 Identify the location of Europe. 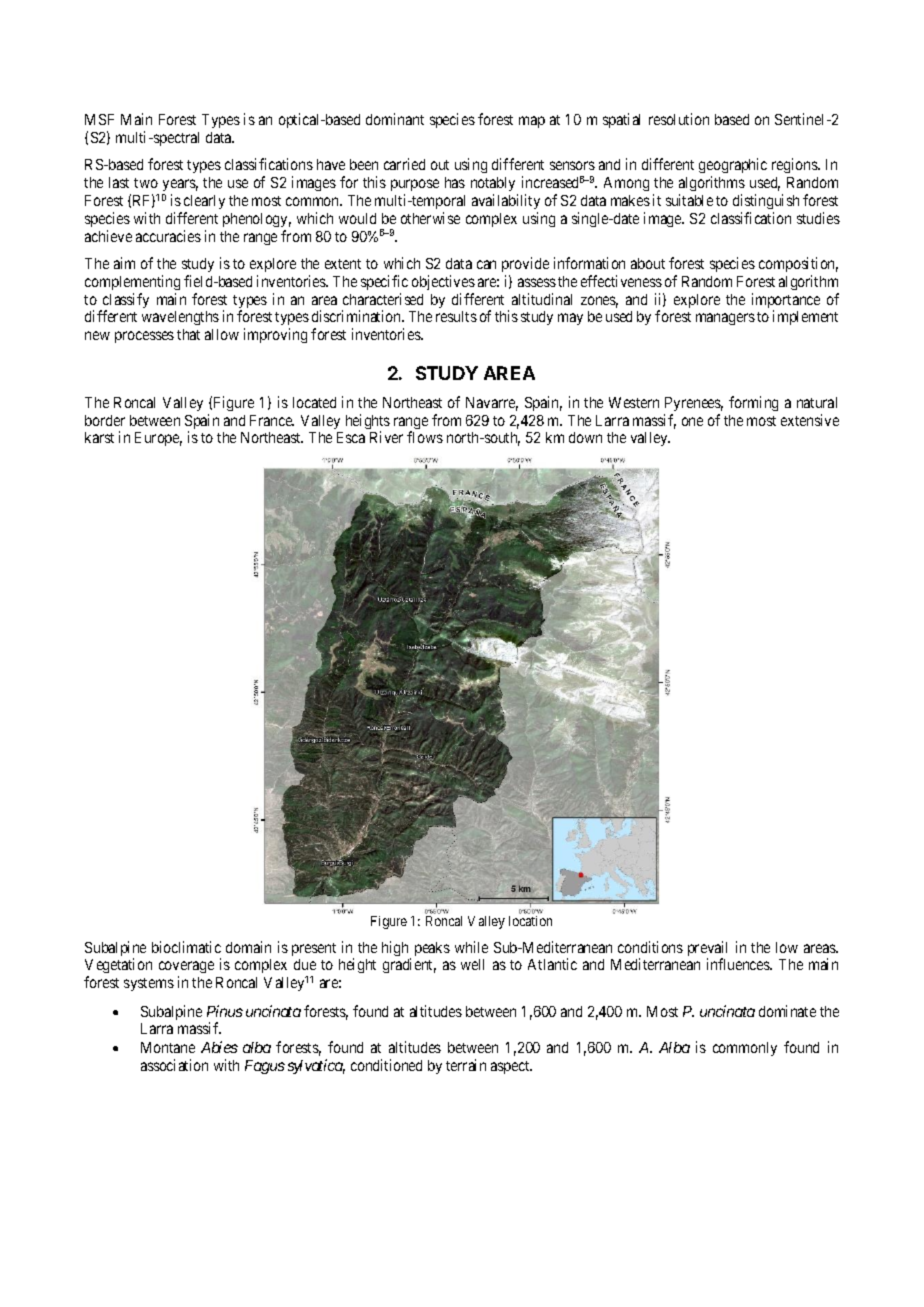
(158, 439).
